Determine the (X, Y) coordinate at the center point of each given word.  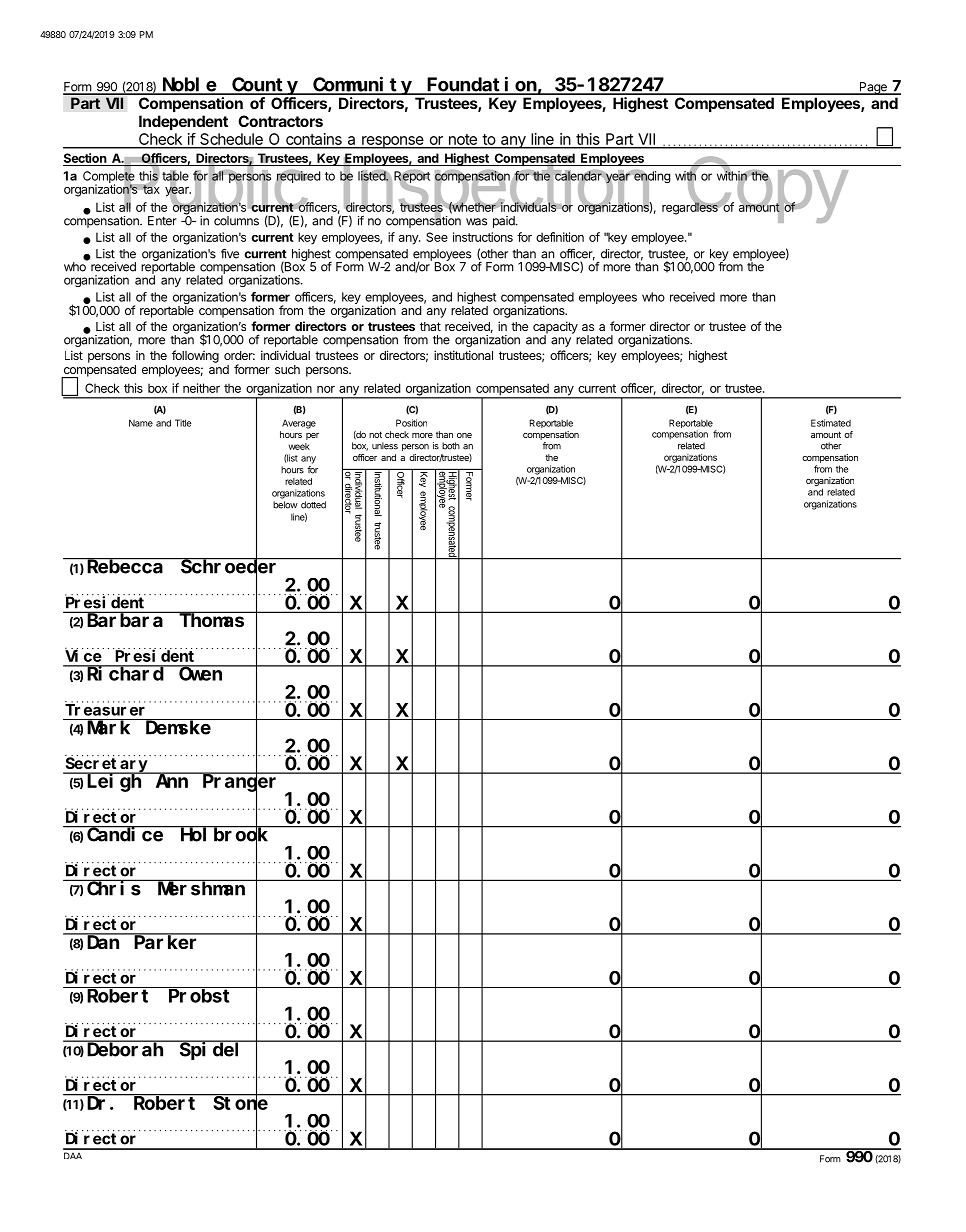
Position (411, 423)
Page (873, 88)
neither (201, 388)
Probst (199, 996)
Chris (114, 888)
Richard (125, 673)
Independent (183, 122)
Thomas (212, 620)
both (451, 446)
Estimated (831, 423)
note (462, 141)
